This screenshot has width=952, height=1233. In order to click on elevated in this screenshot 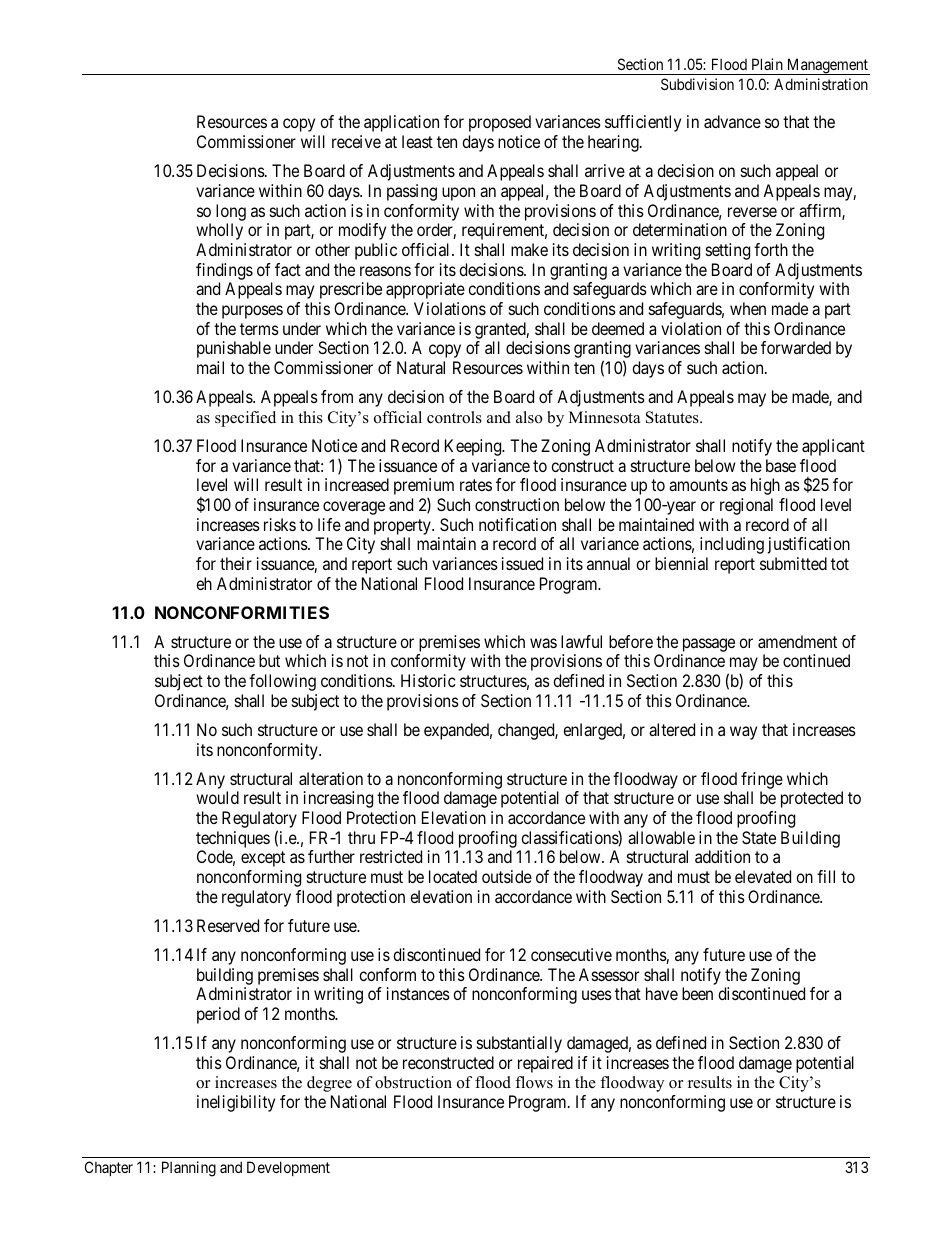, I will do `click(763, 876)`.
